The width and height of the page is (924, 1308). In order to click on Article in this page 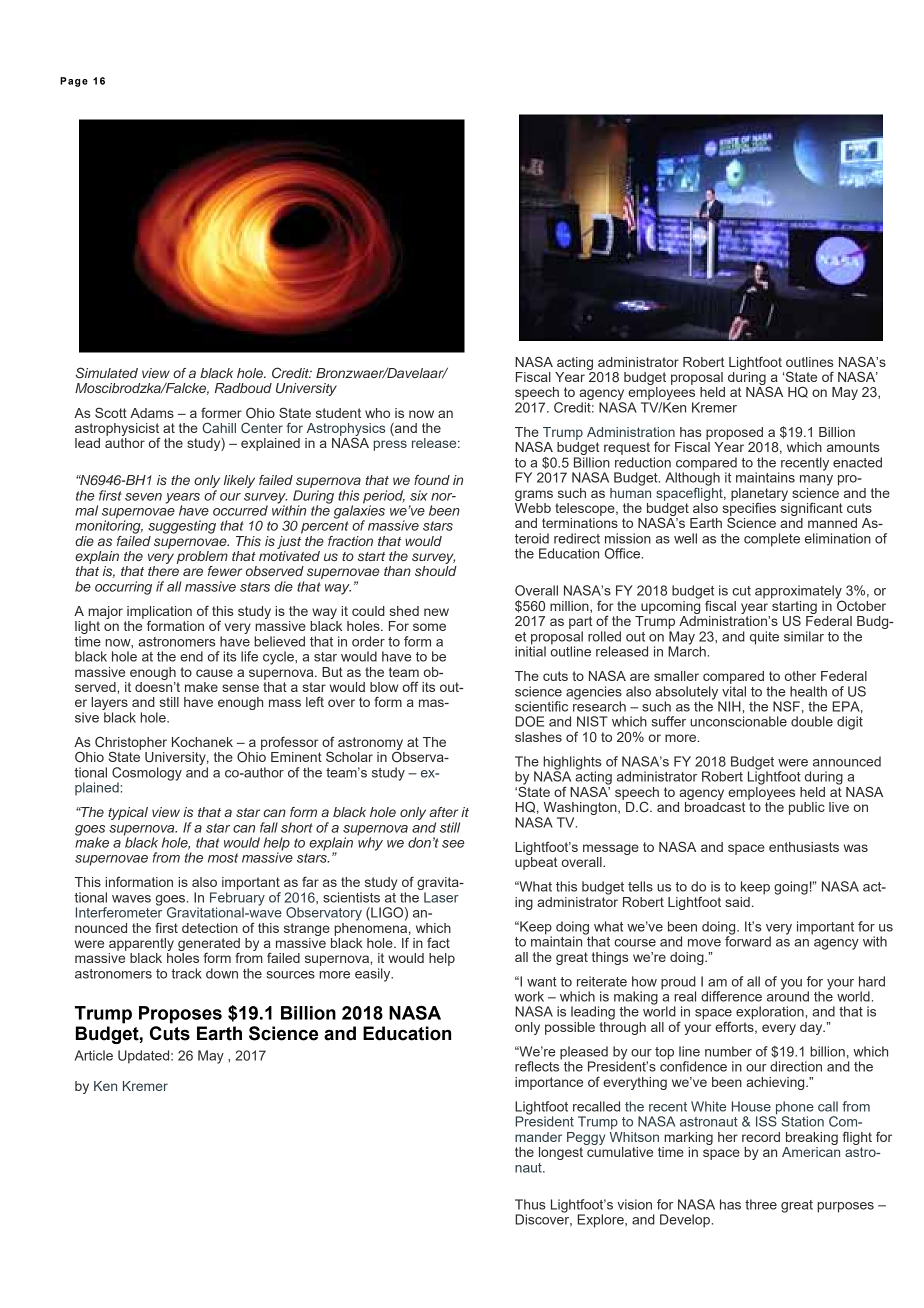, I will do `click(94, 1055)`.
